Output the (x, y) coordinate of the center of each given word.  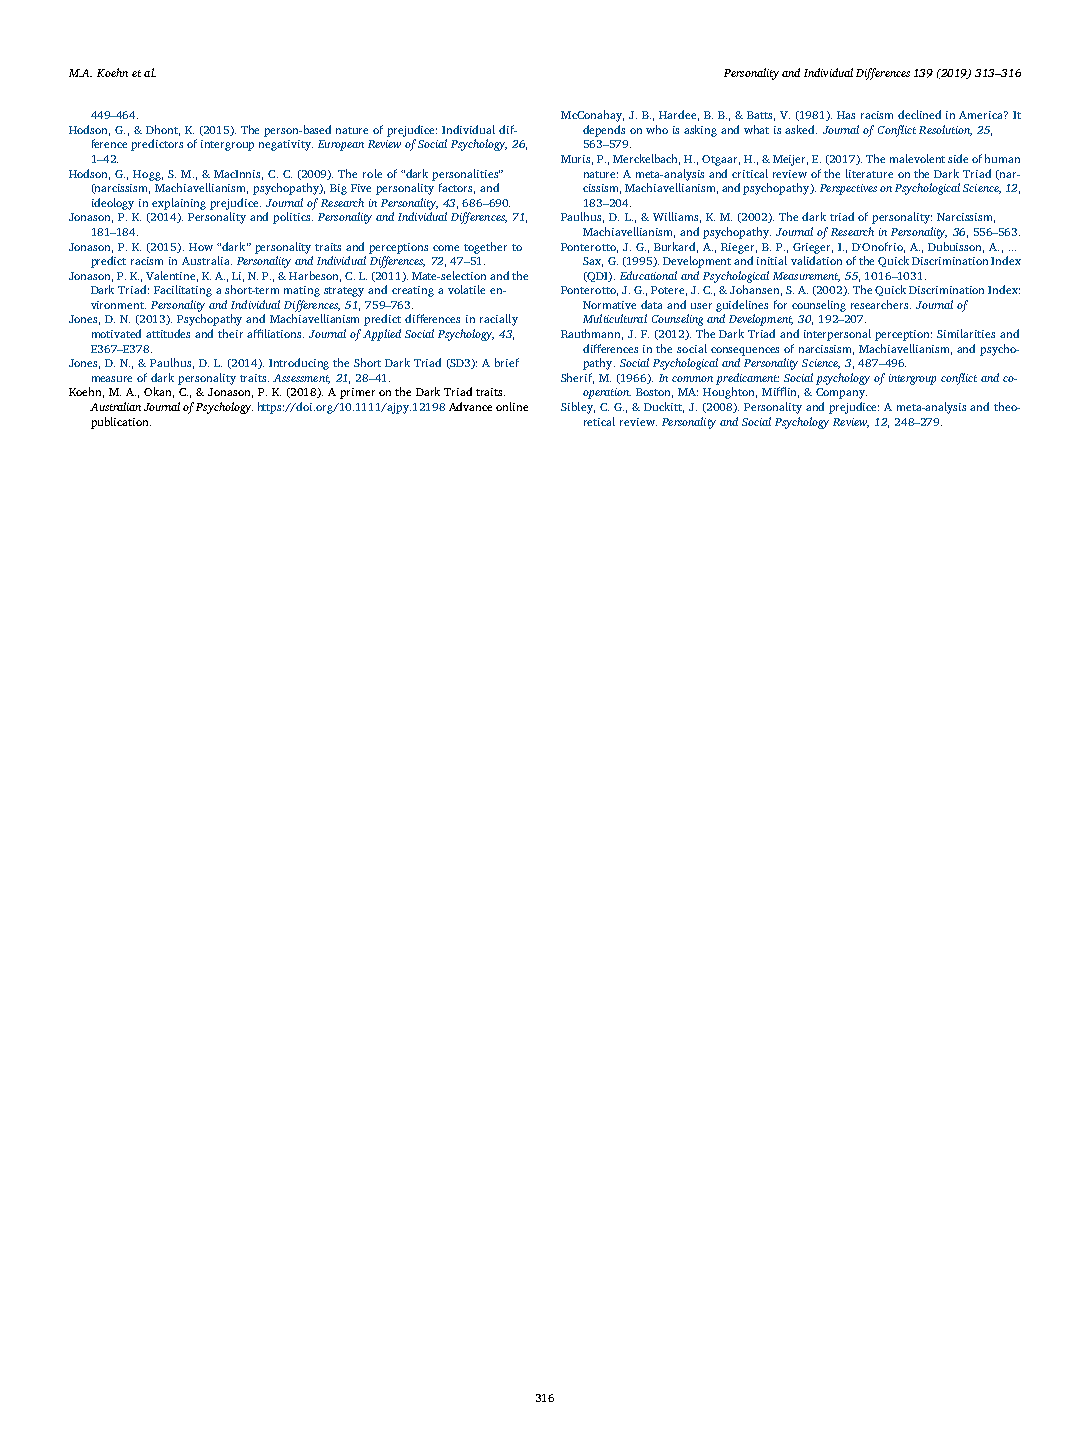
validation (816, 260)
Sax (593, 262)
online (512, 406)
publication (121, 423)
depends (604, 131)
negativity (286, 145)
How (201, 247)
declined (919, 114)
